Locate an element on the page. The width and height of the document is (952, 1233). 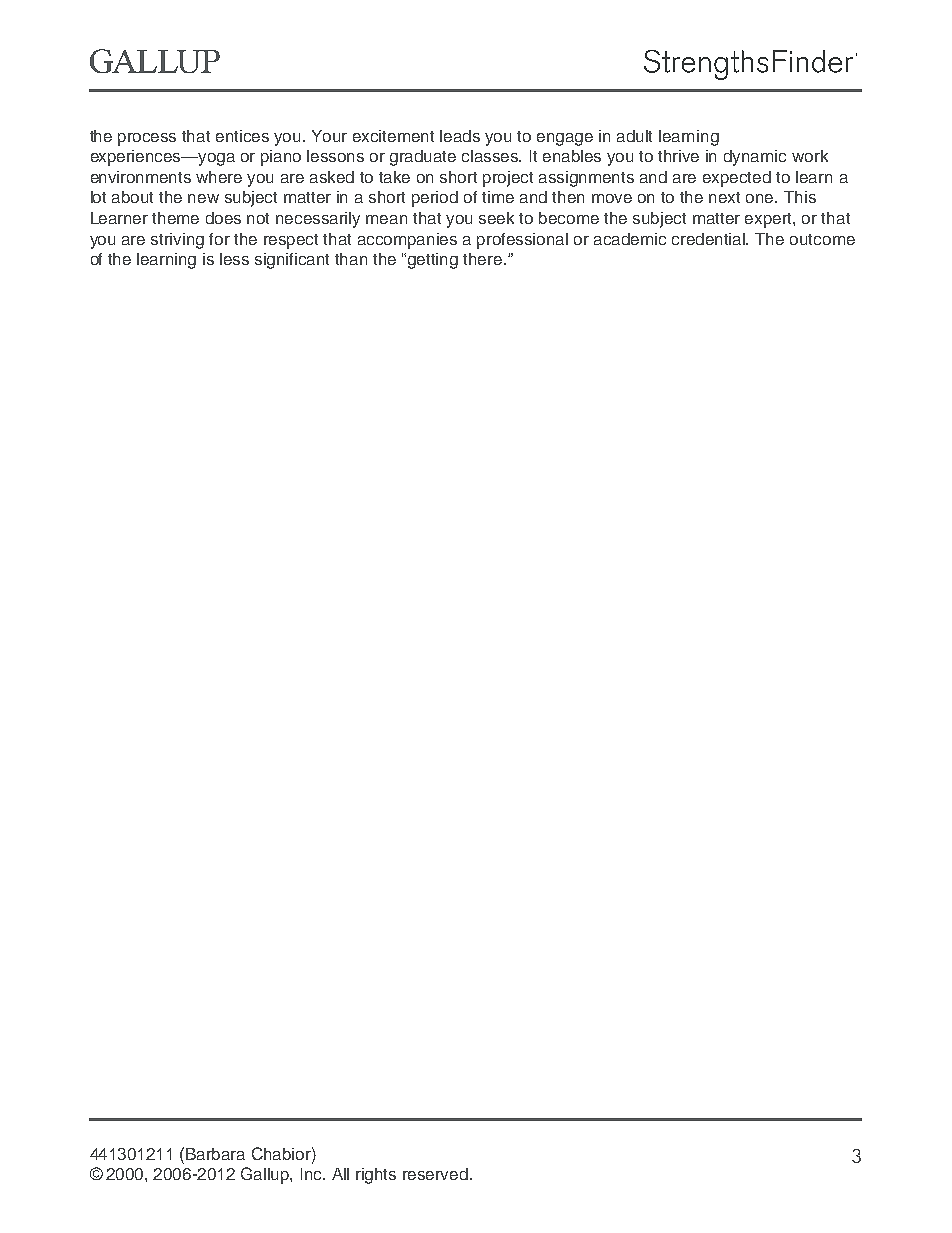
getting is located at coordinates (433, 261).
